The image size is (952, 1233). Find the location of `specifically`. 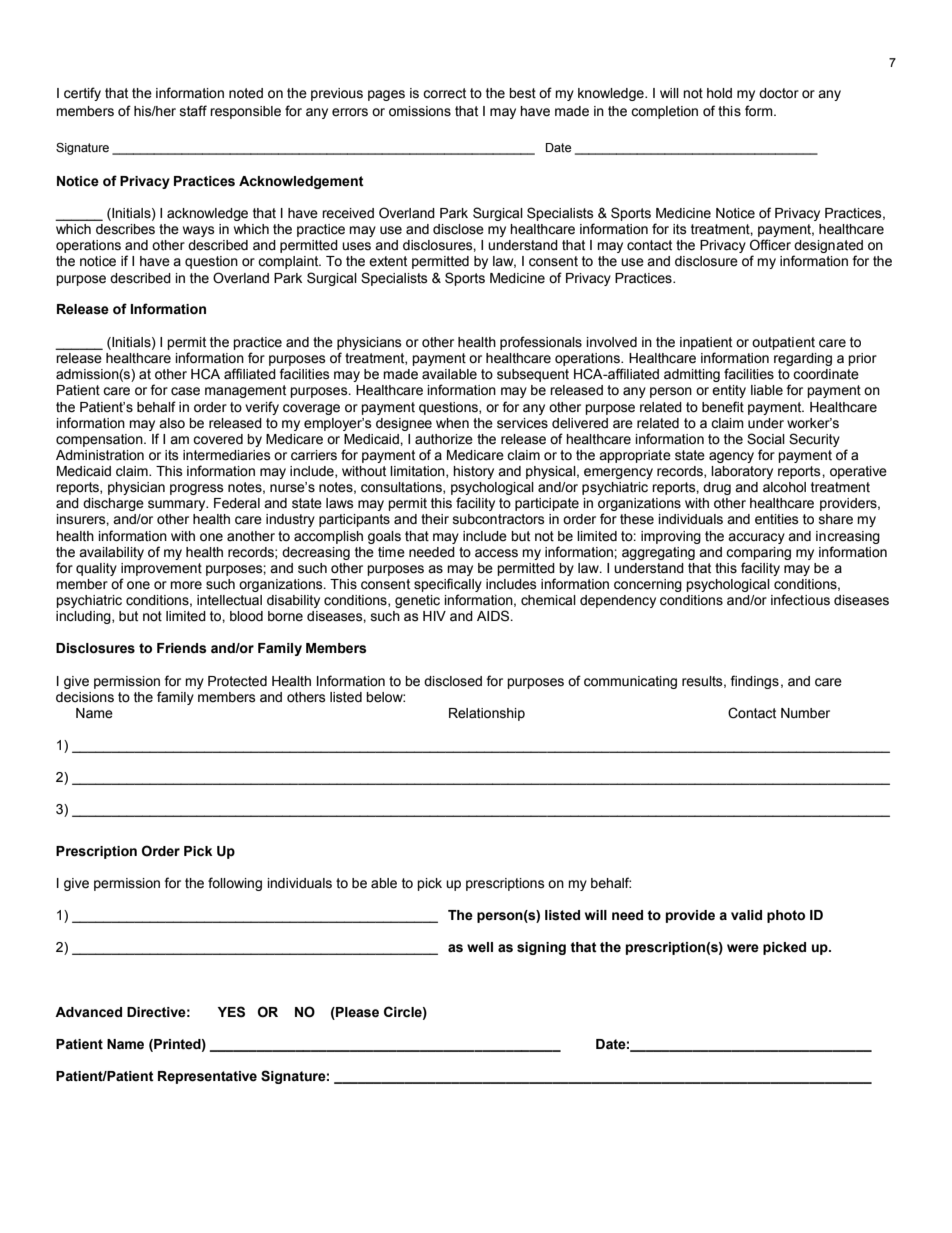

specifically is located at coordinates (448, 585).
